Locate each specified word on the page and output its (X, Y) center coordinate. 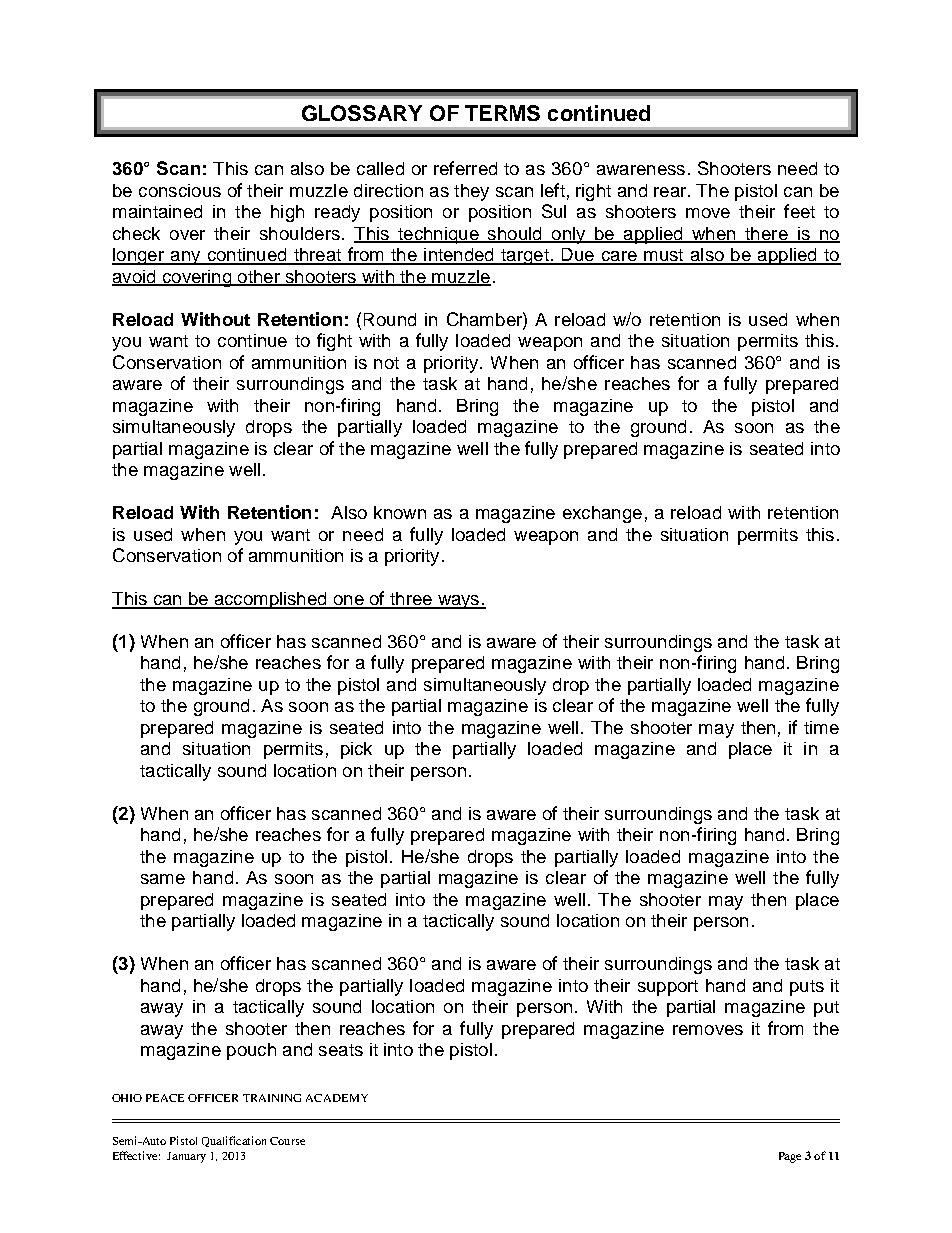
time (821, 727)
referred (465, 168)
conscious (180, 190)
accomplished (270, 600)
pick (356, 750)
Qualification (234, 1141)
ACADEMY (337, 1098)
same (163, 879)
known (400, 512)
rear (671, 192)
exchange (602, 514)
